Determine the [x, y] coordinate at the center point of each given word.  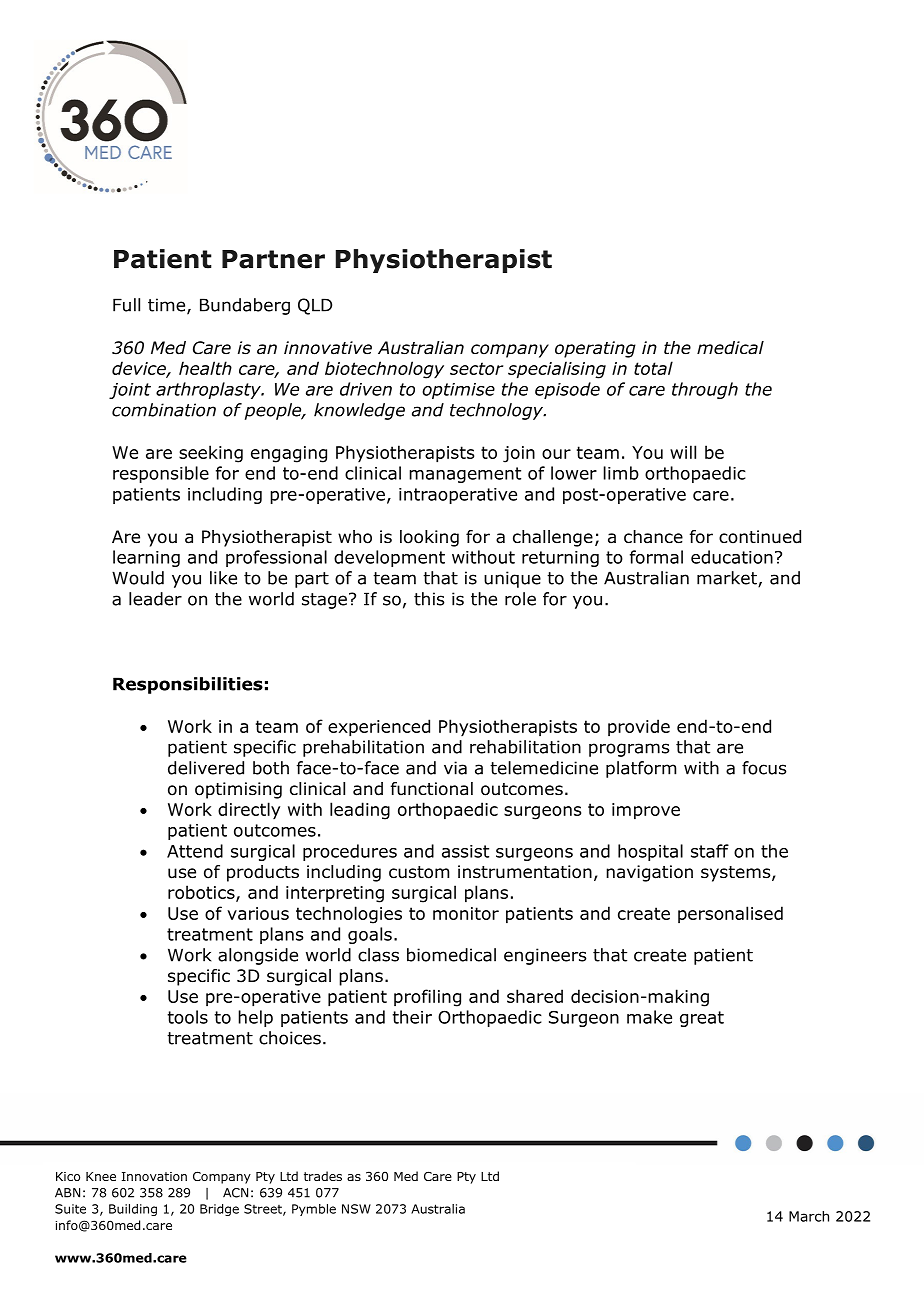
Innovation [154, 1176]
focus [764, 768]
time [168, 306]
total [653, 368]
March [809, 1216]
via [455, 768]
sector [476, 368]
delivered [206, 768]
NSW [356, 1209]
